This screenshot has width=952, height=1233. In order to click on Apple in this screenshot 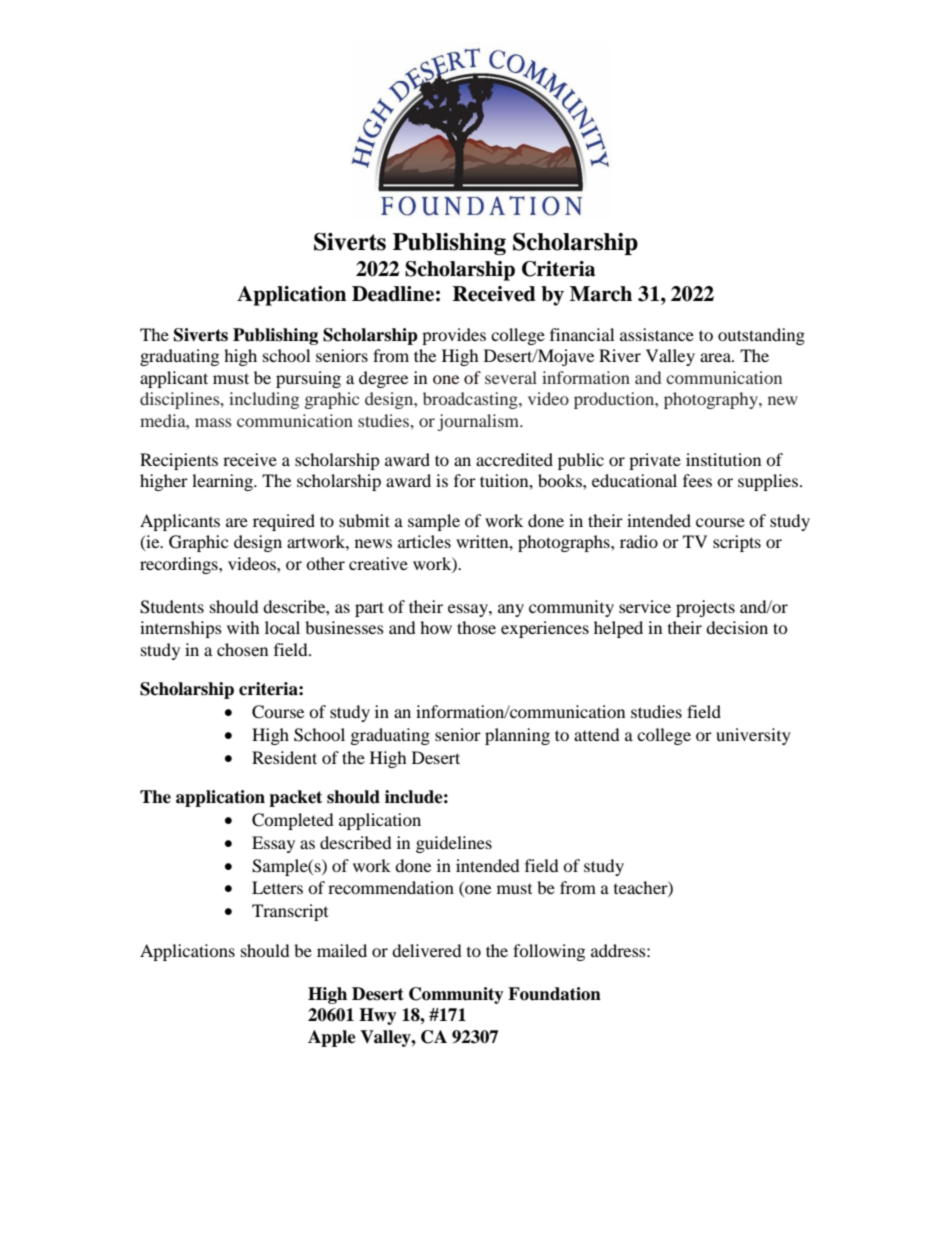, I will do `click(332, 1038)`.
